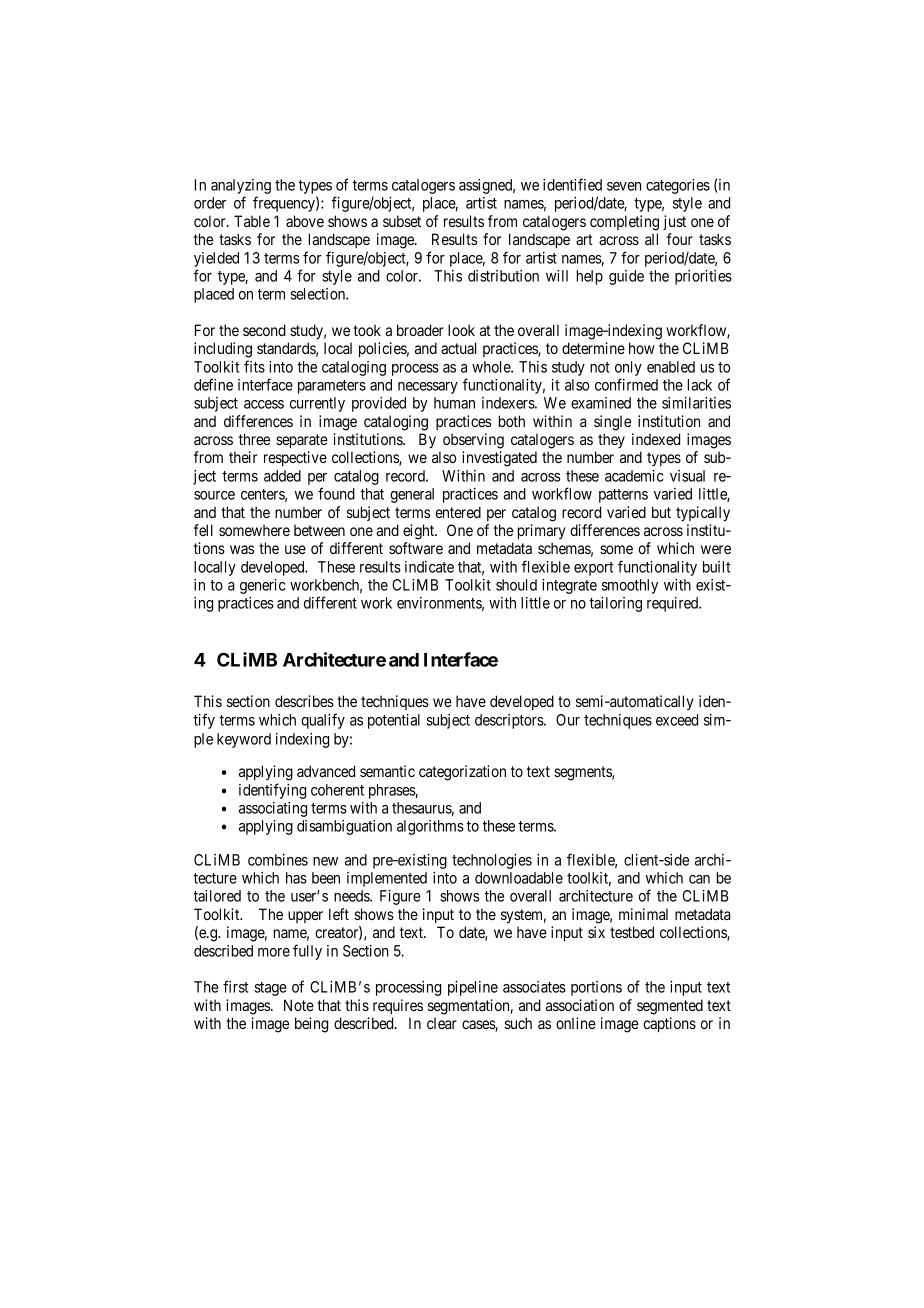 This page has width=924, height=1308. Describe the element at coordinates (630, 586) in the page. I see `smoothly` at that location.
